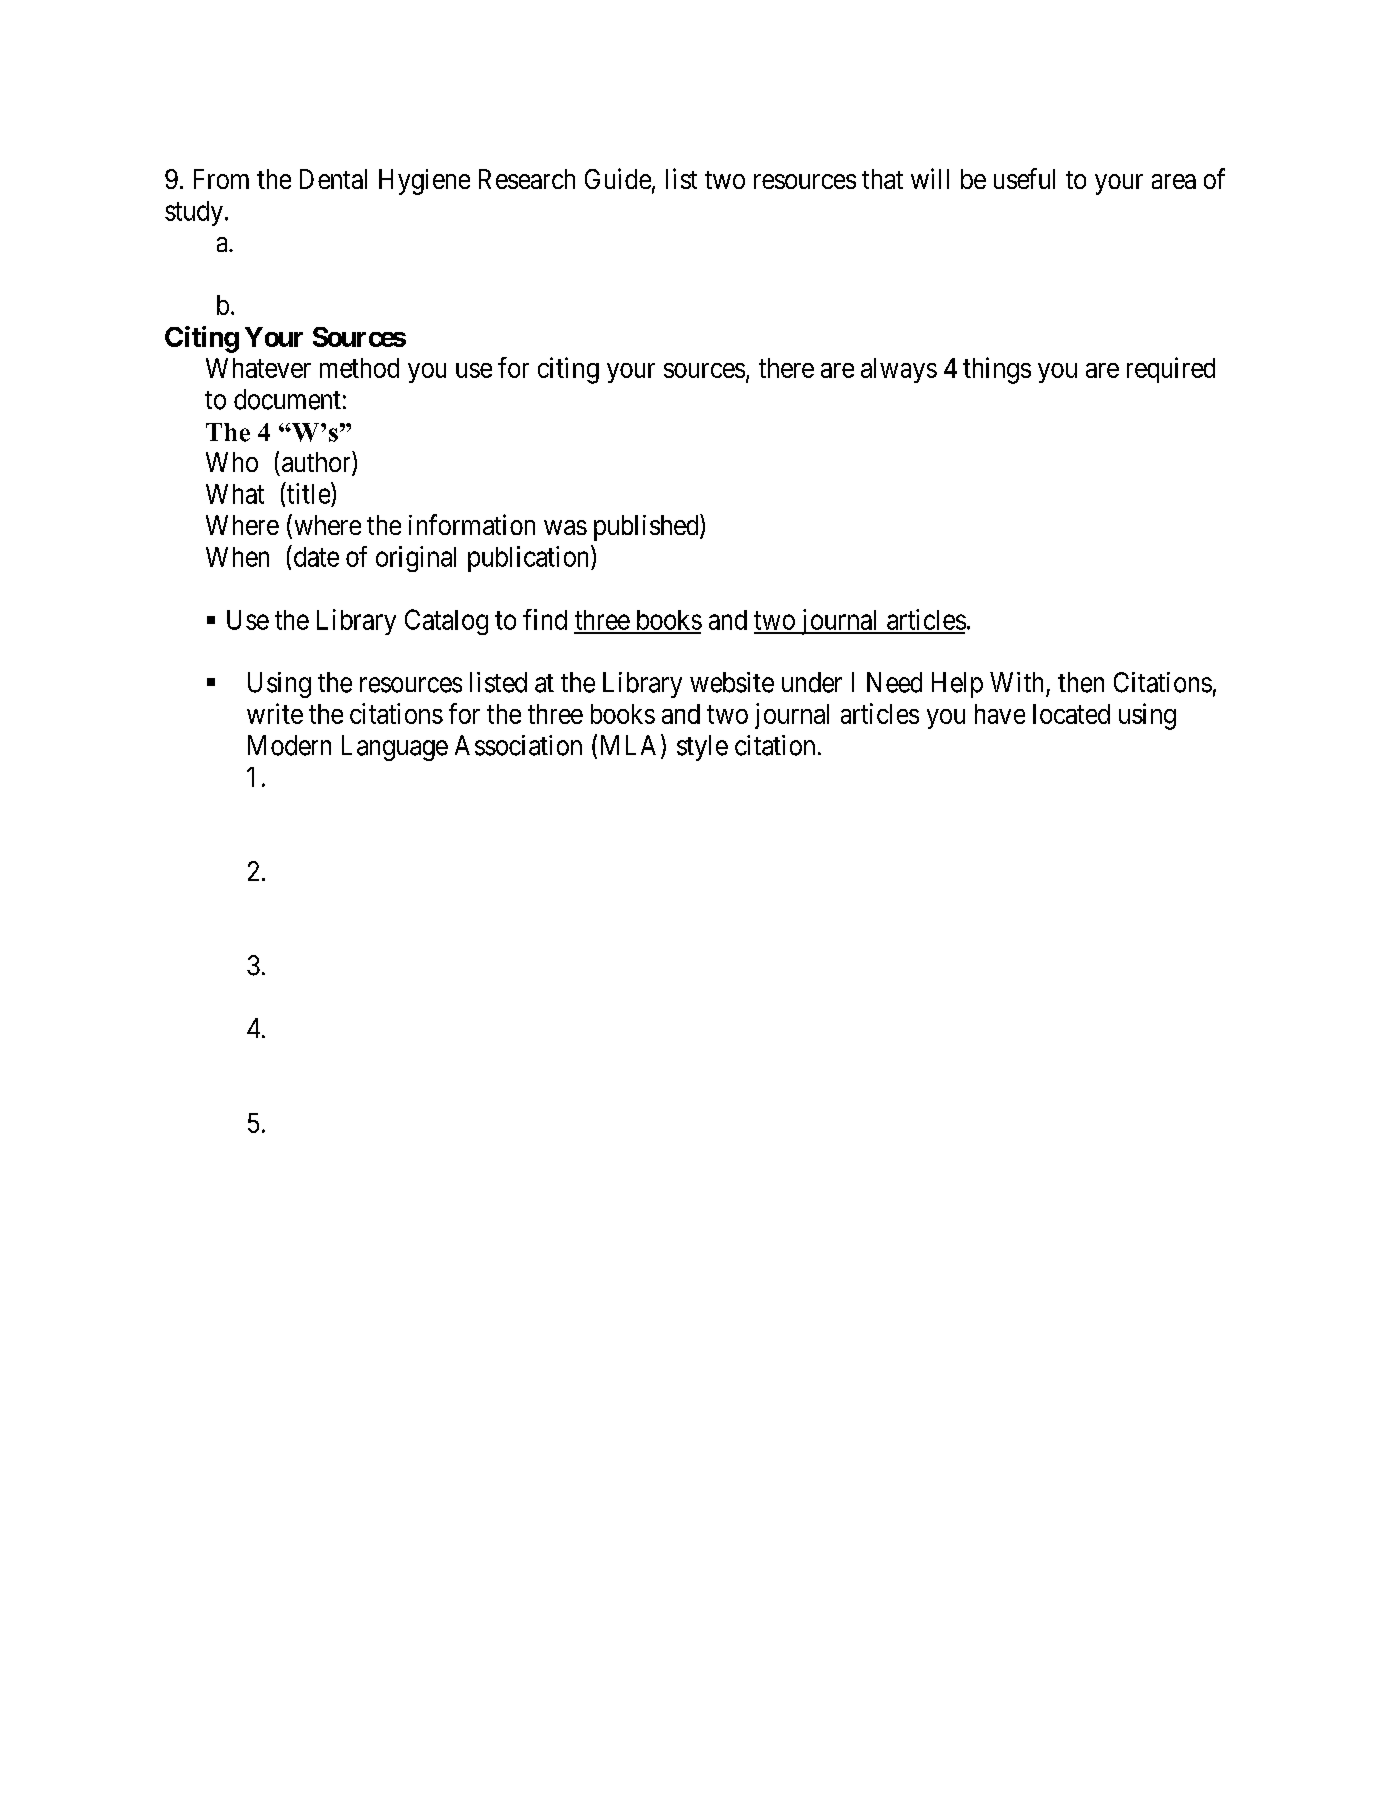 The height and width of the document is (1805, 1394). Describe the element at coordinates (565, 527) in the document. I see `was` at that location.
